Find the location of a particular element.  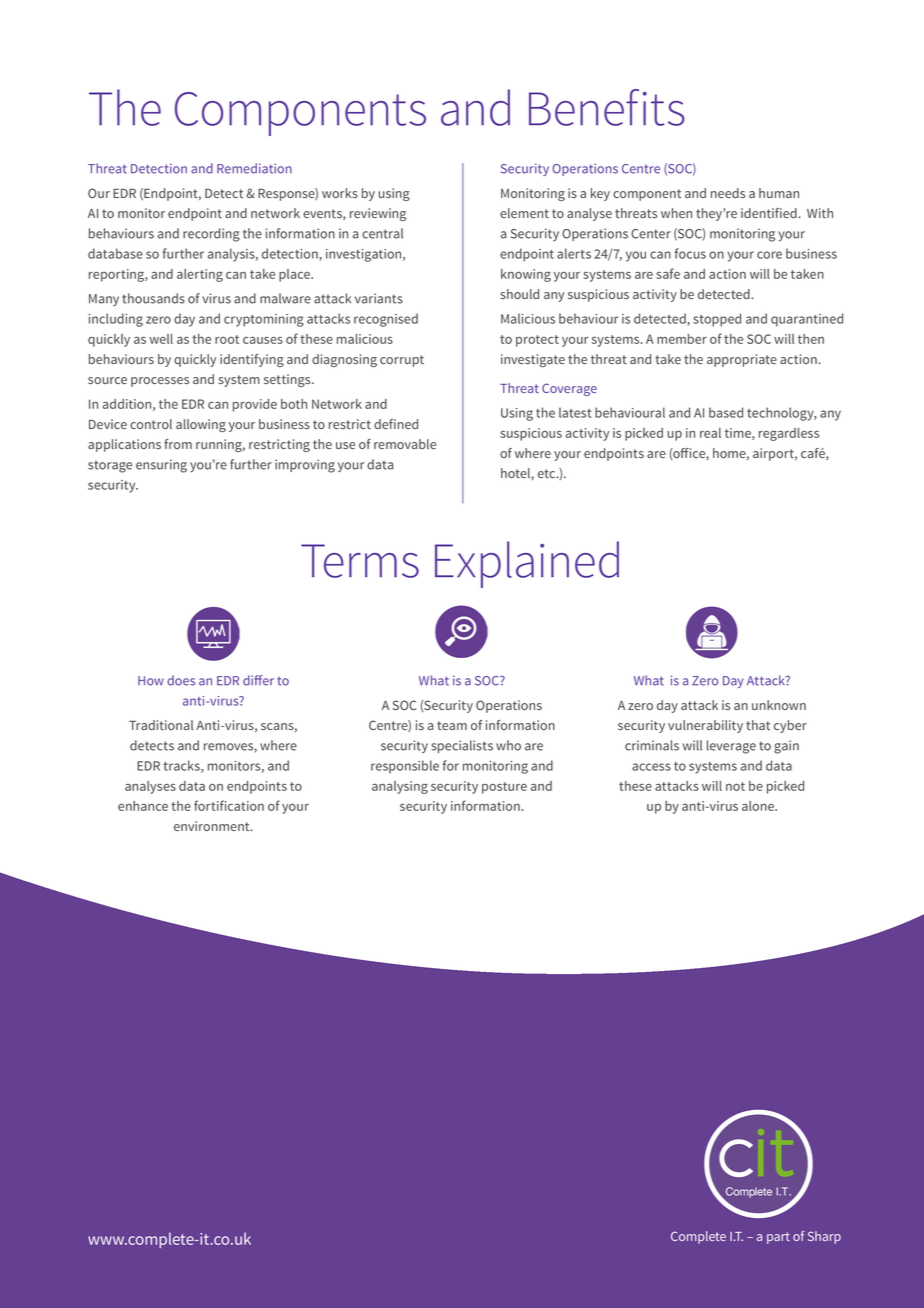

well is located at coordinates (161, 339).
